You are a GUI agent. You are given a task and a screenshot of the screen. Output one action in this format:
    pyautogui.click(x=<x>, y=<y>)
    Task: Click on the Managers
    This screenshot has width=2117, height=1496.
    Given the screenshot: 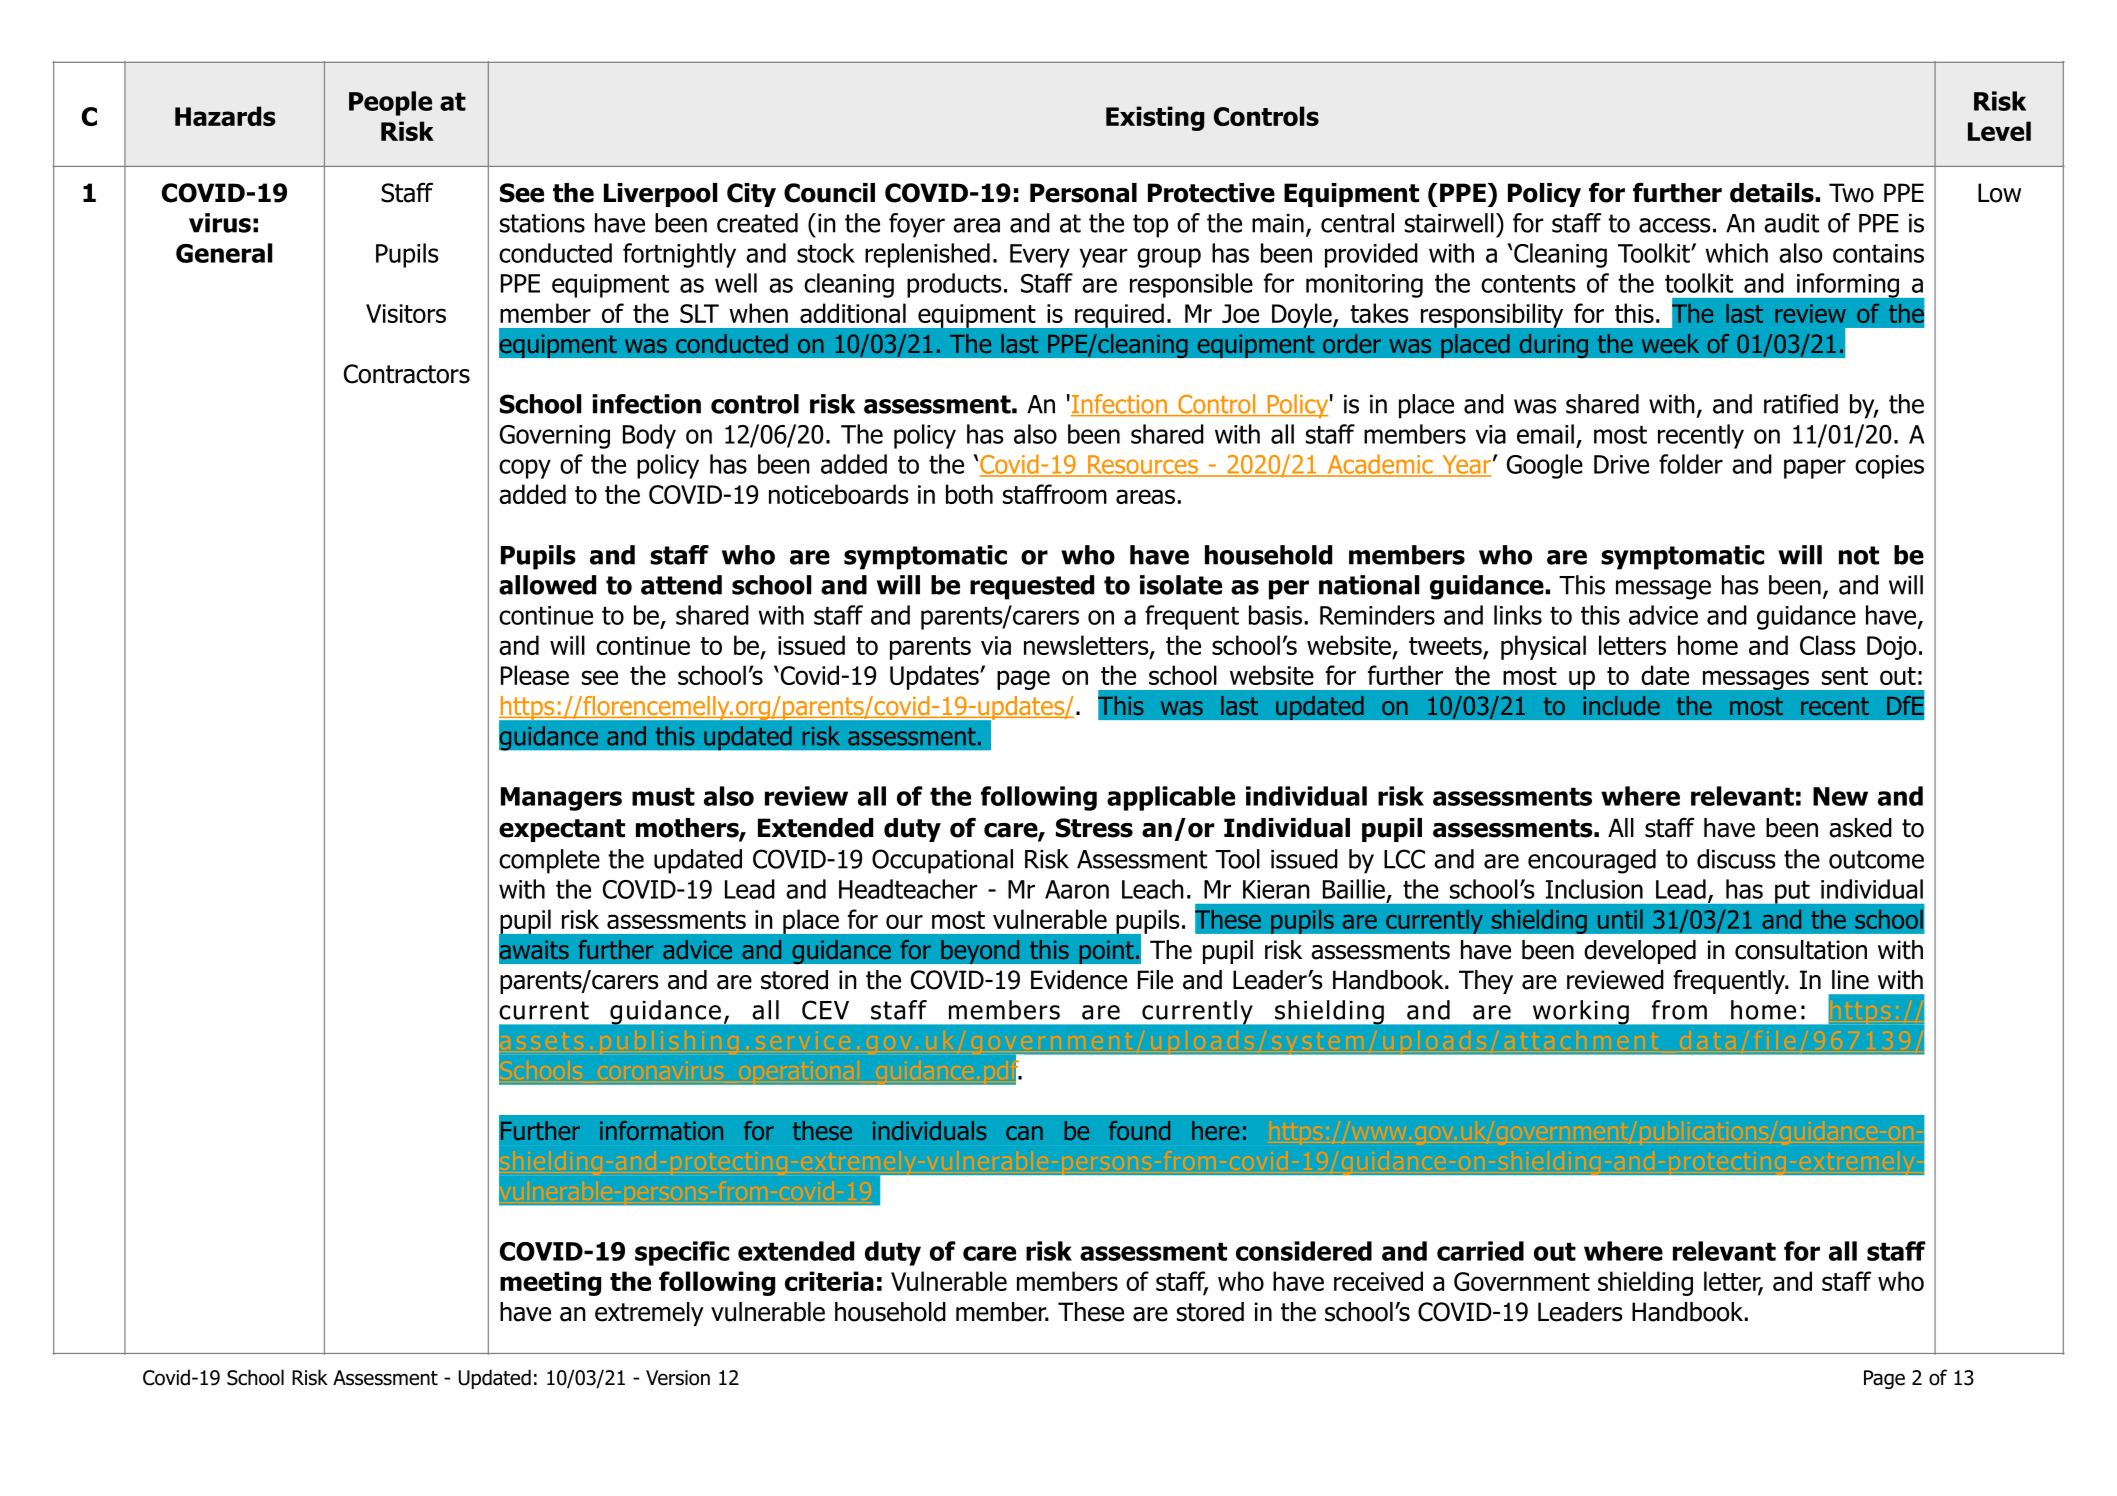 What is the action you would take?
    pyautogui.click(x=561, y=799)
